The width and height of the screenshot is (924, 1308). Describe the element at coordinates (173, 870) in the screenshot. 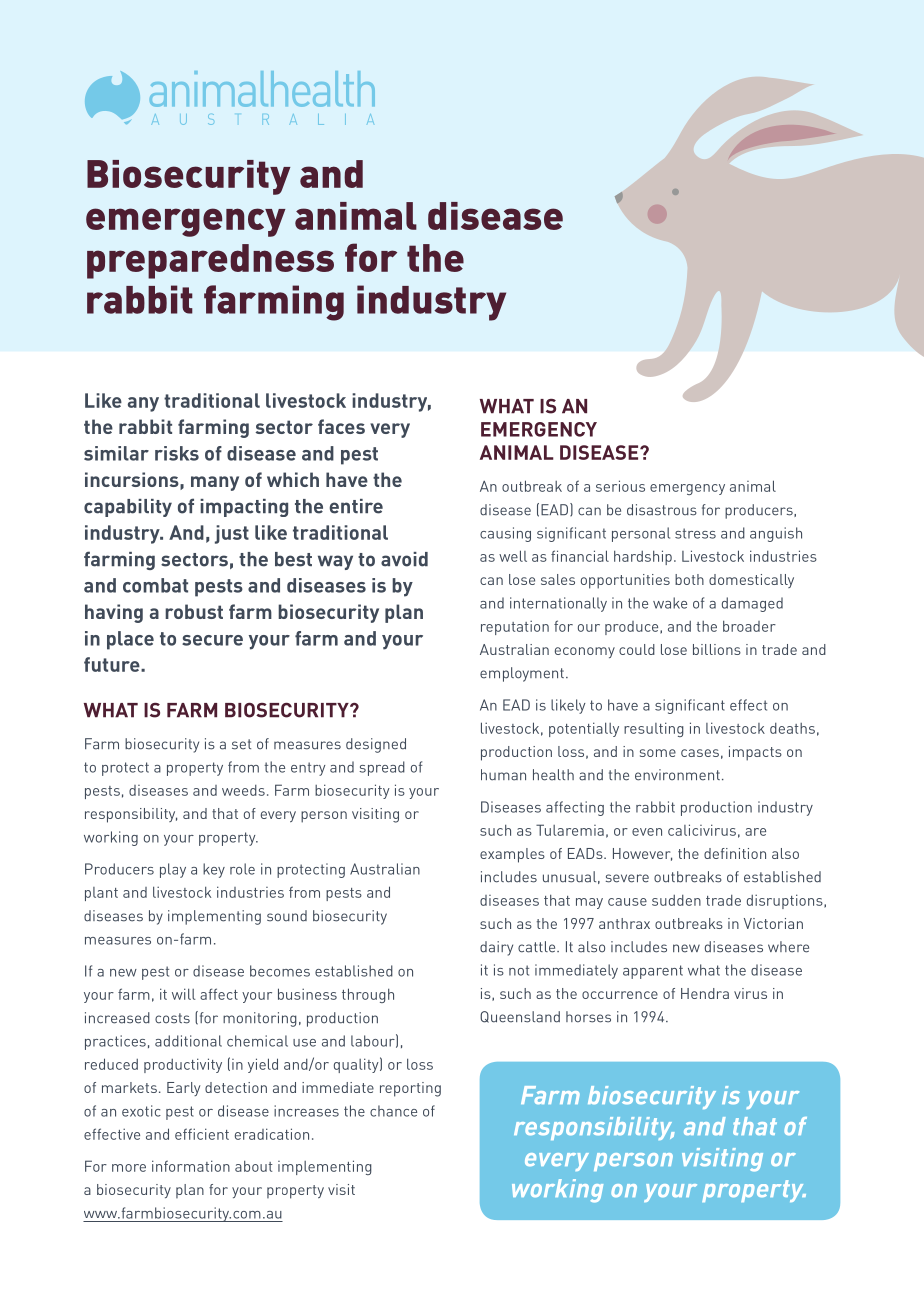

I see `play` at that location.
